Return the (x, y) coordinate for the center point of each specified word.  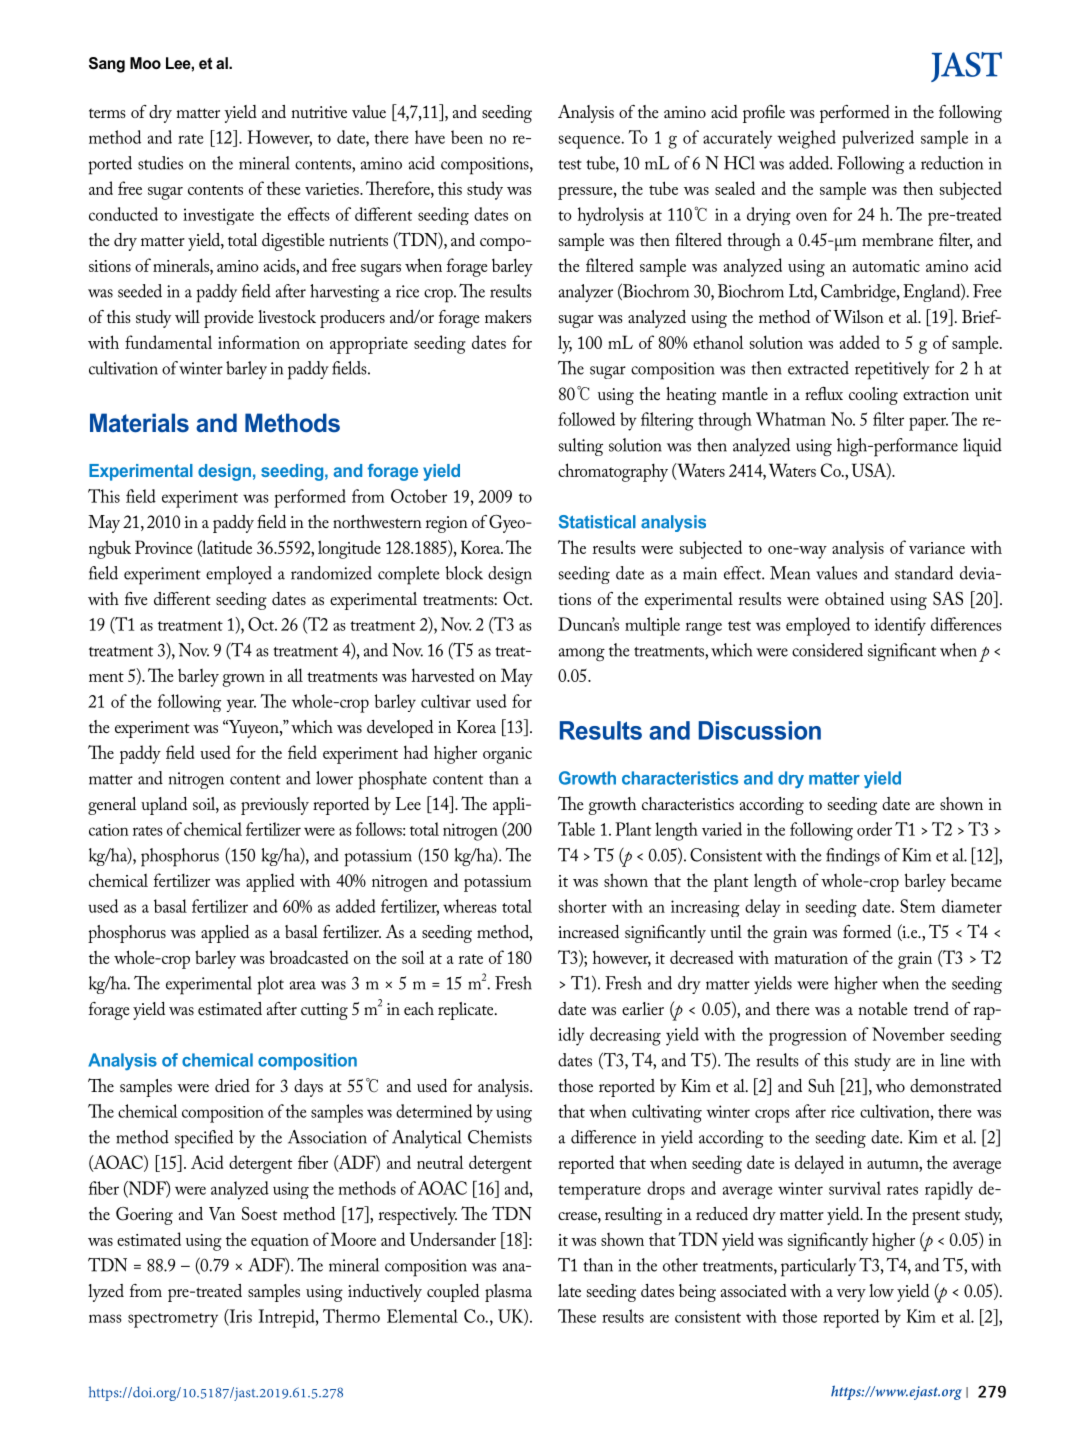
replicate (467, 1011)
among (582, 655)
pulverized (878, 139)
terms (107, 113)
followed (586, 419)
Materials (139, 423)
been (467, 137)
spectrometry (173, 1320)
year (241, 705)
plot (271, 985)
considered (827, 650)
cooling (873, 396)
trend (931, 1008)
